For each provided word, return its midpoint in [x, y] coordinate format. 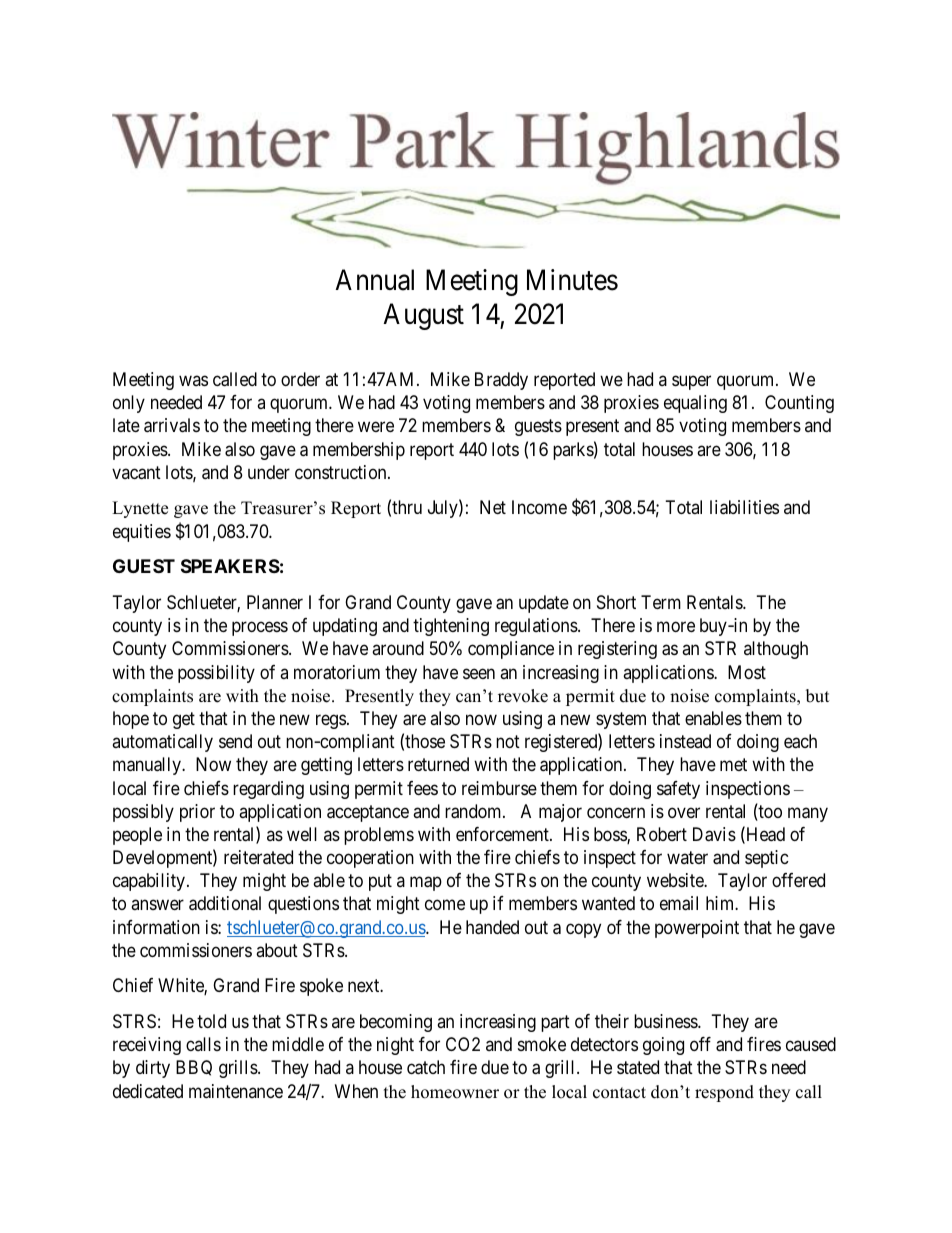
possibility [216, 674]
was [193, 381]
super [691, 383]
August [423, 317]
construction [342, 472]
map [426, 884]
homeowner [455, 1092]
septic [767, 859]
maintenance [236, 1091]
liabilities [744, 507]
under [269, 472]
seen [479, 673]
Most [747, 672]
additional [225, 903]
